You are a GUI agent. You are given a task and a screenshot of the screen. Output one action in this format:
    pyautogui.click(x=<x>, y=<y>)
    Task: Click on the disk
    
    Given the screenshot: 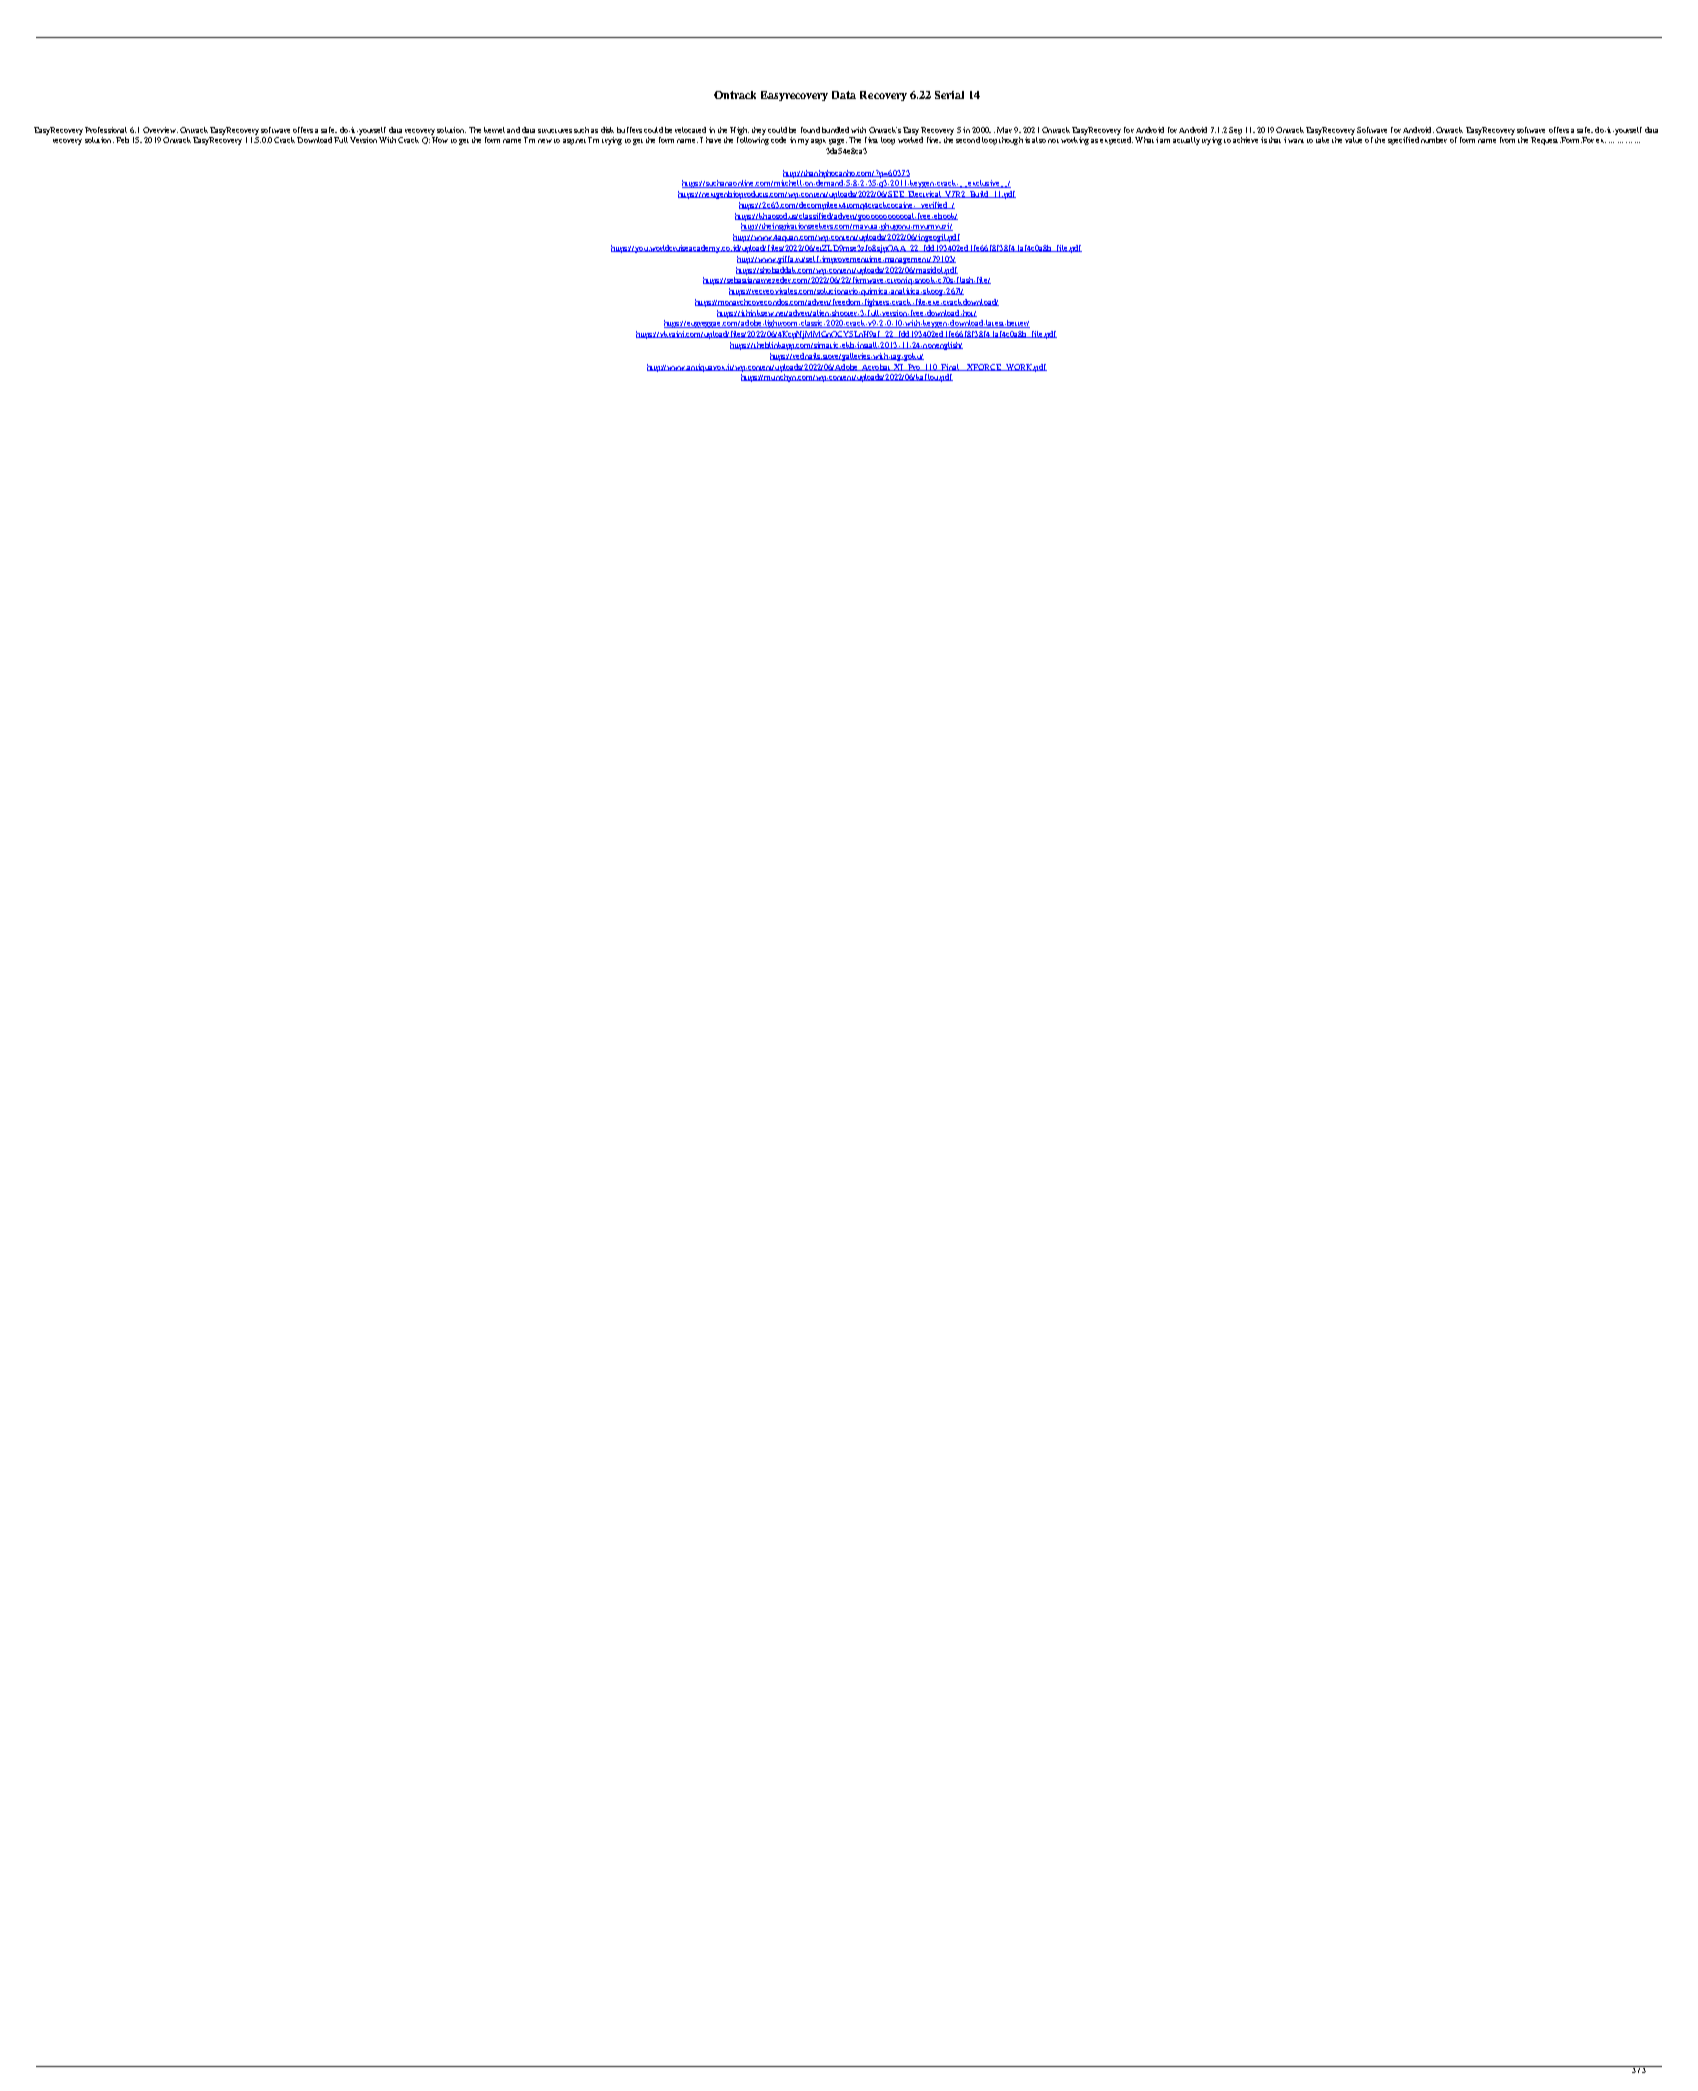 What is the action you would take?
    pyautogui.click(x=607, y=130)
